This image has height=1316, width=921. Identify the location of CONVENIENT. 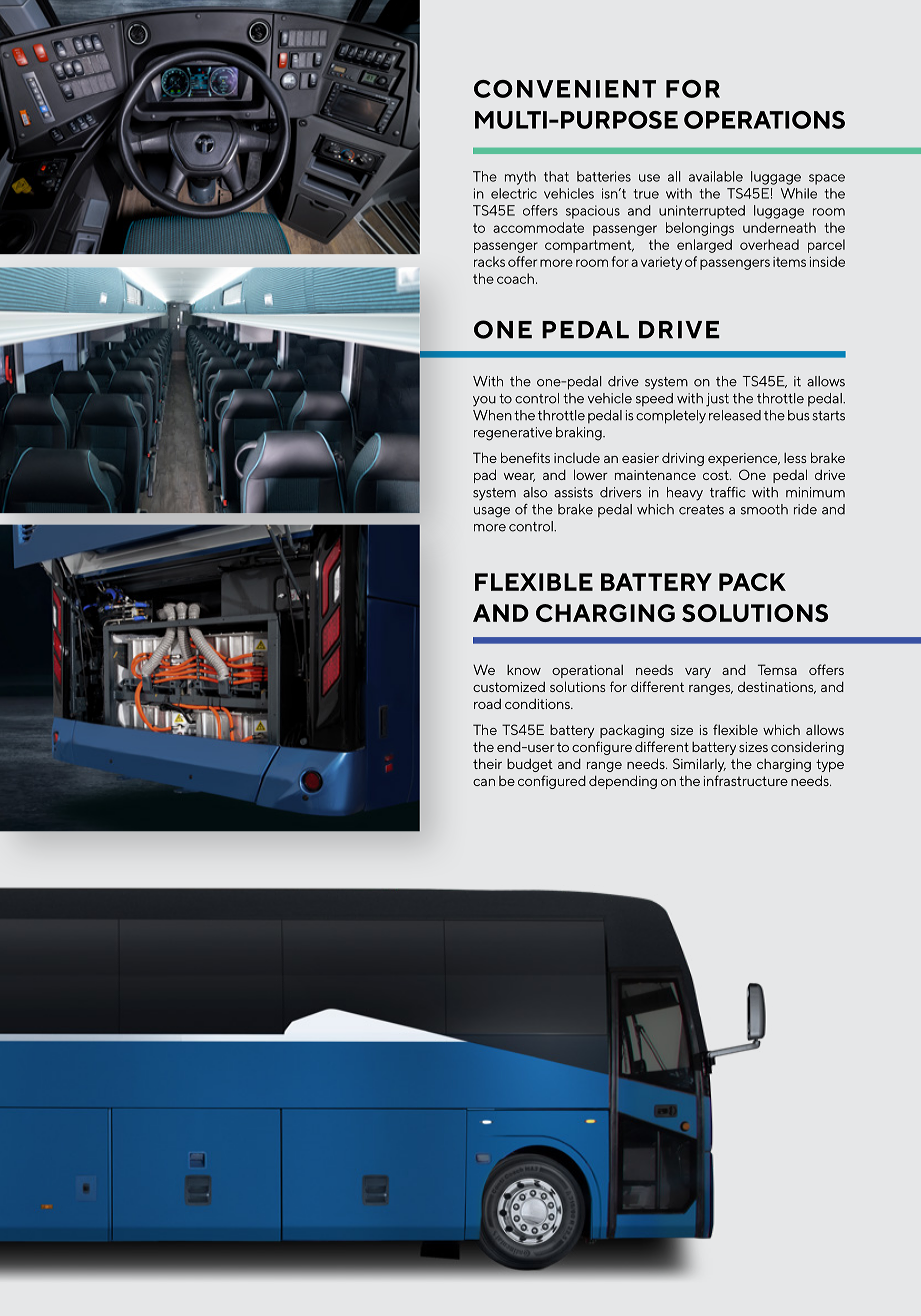
(565, 89).
